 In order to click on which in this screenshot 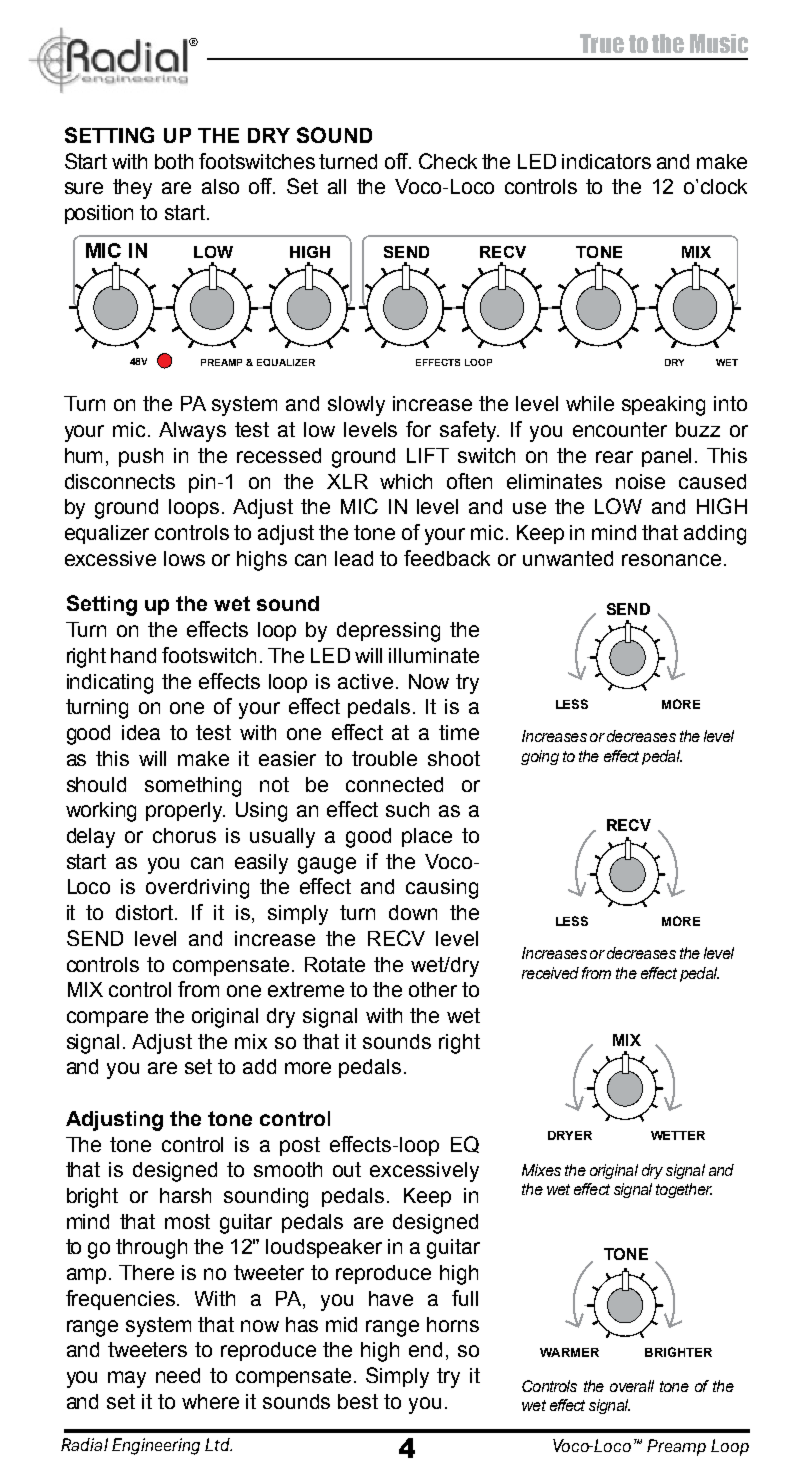, I will do `click(406, 481)`.
